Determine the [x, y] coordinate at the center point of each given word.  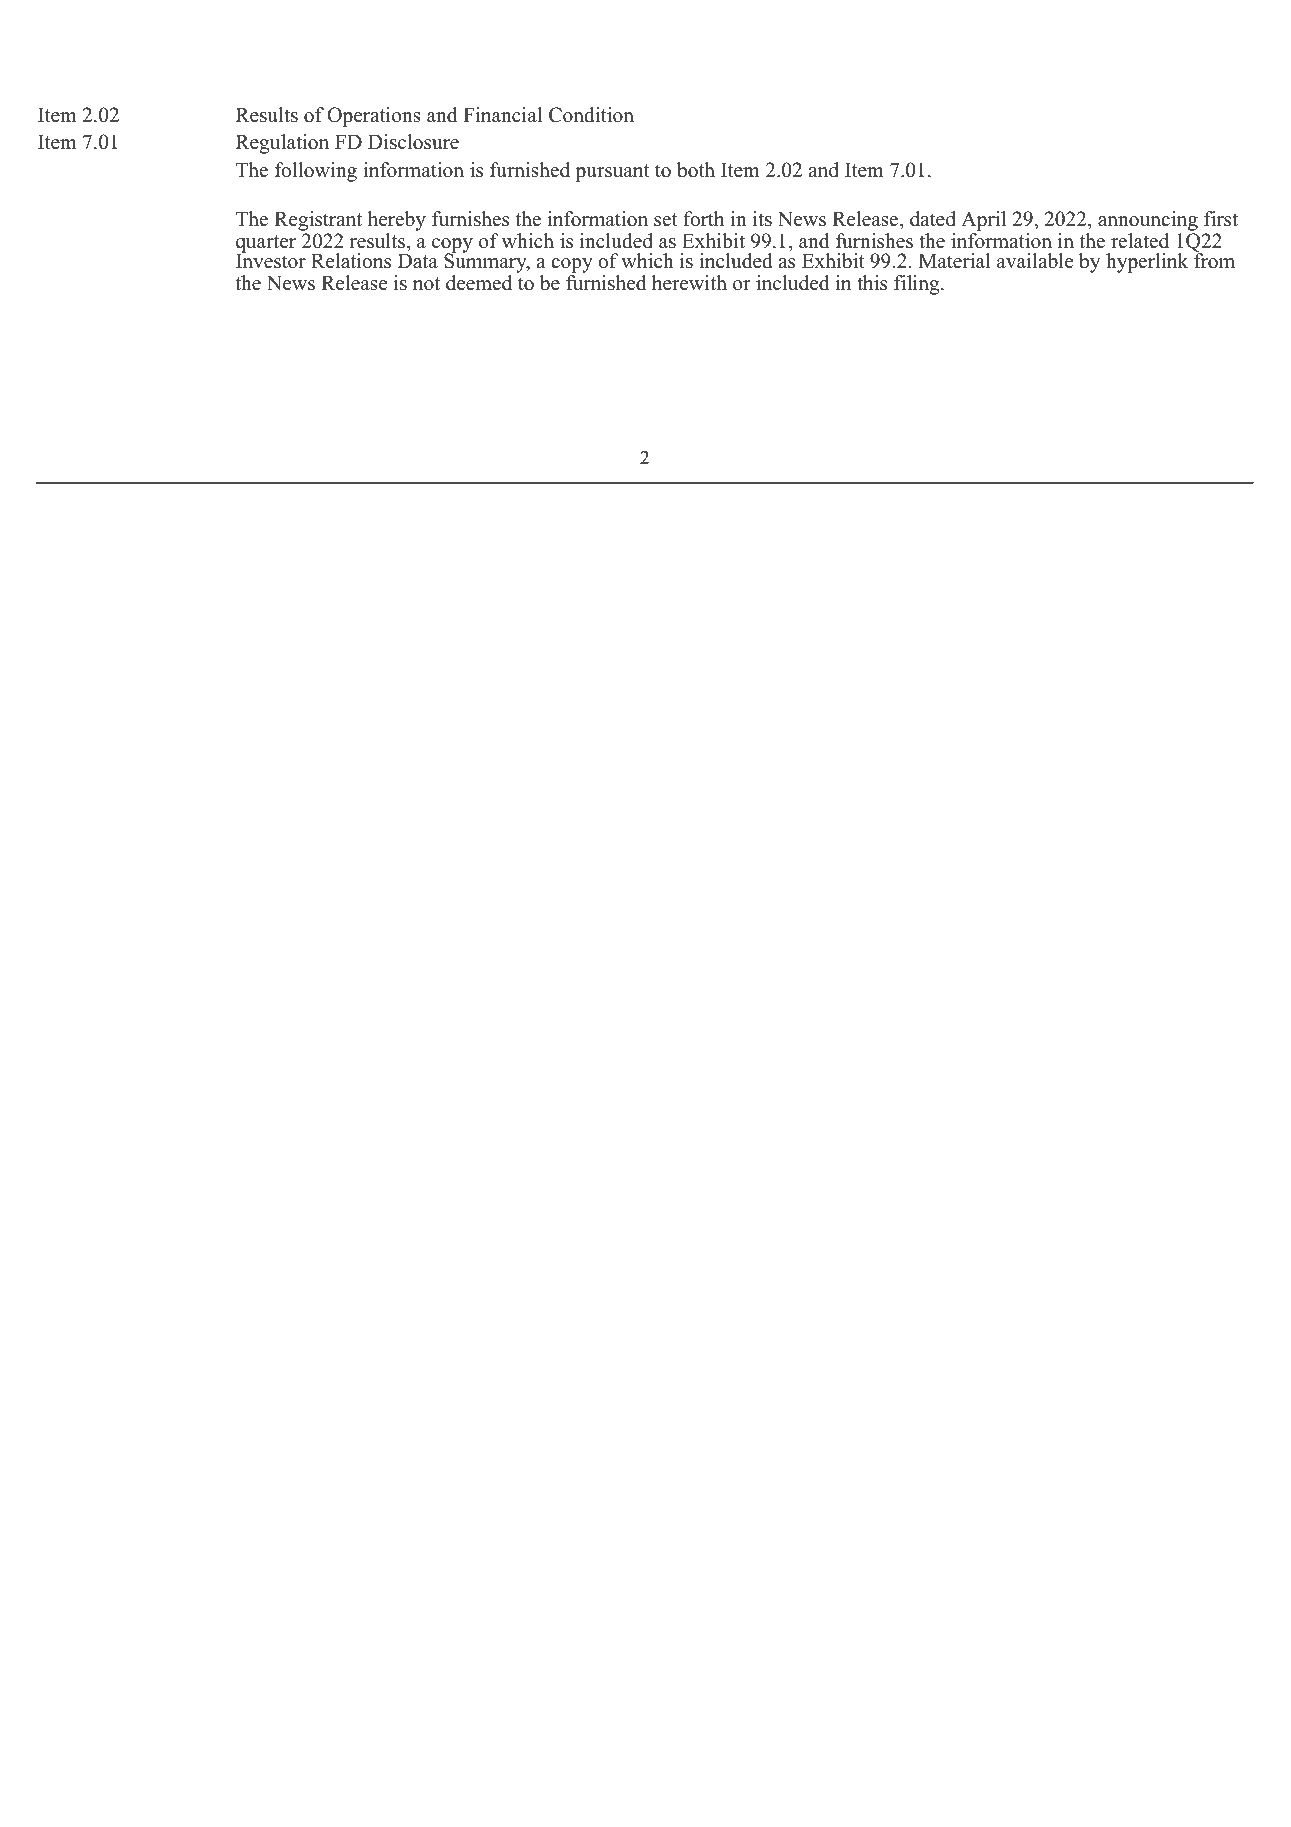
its [762, 219]
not [426, 284]
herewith [689, 283]
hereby [397, 221]
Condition [591, 115]
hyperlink [1147, 263]
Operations [374, 117]
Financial [502, 115]
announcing [1148, 221]
